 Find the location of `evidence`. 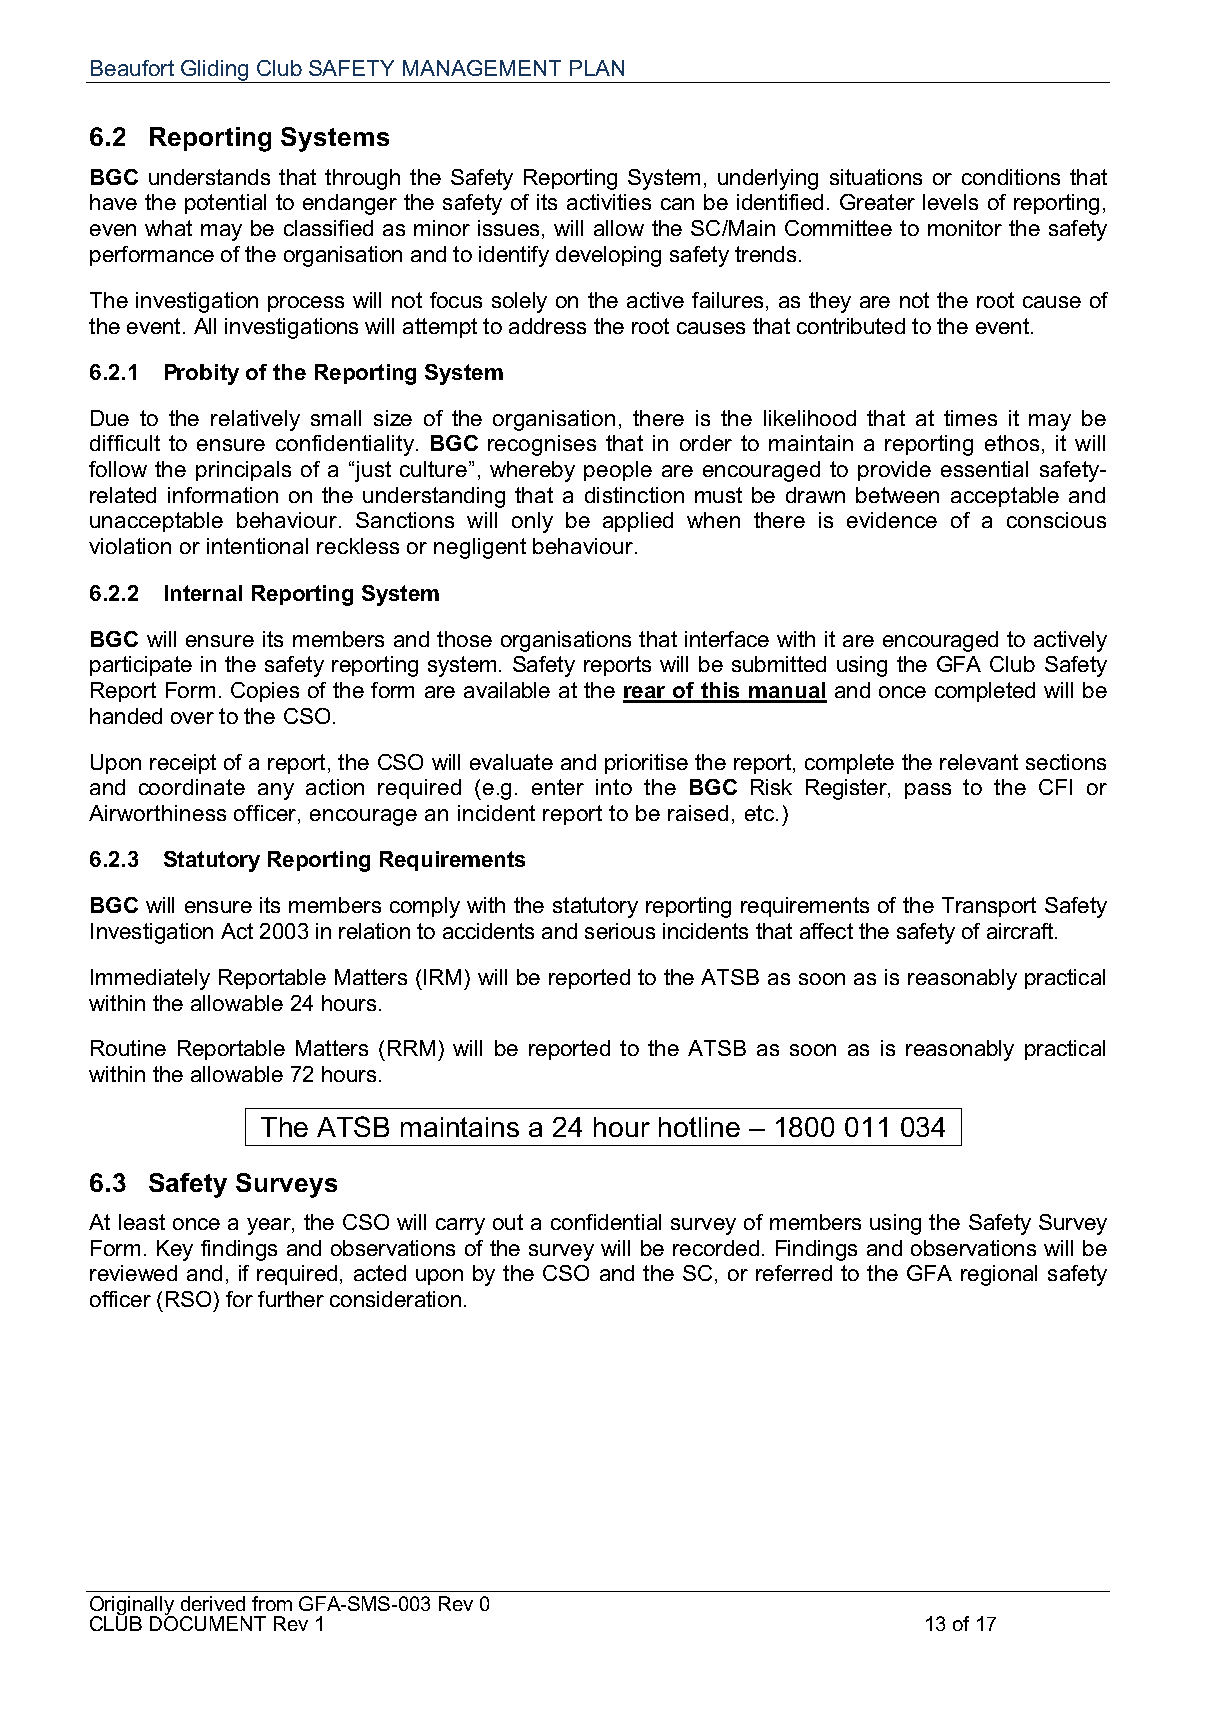

evidence is located at coordinates (892, 520).
